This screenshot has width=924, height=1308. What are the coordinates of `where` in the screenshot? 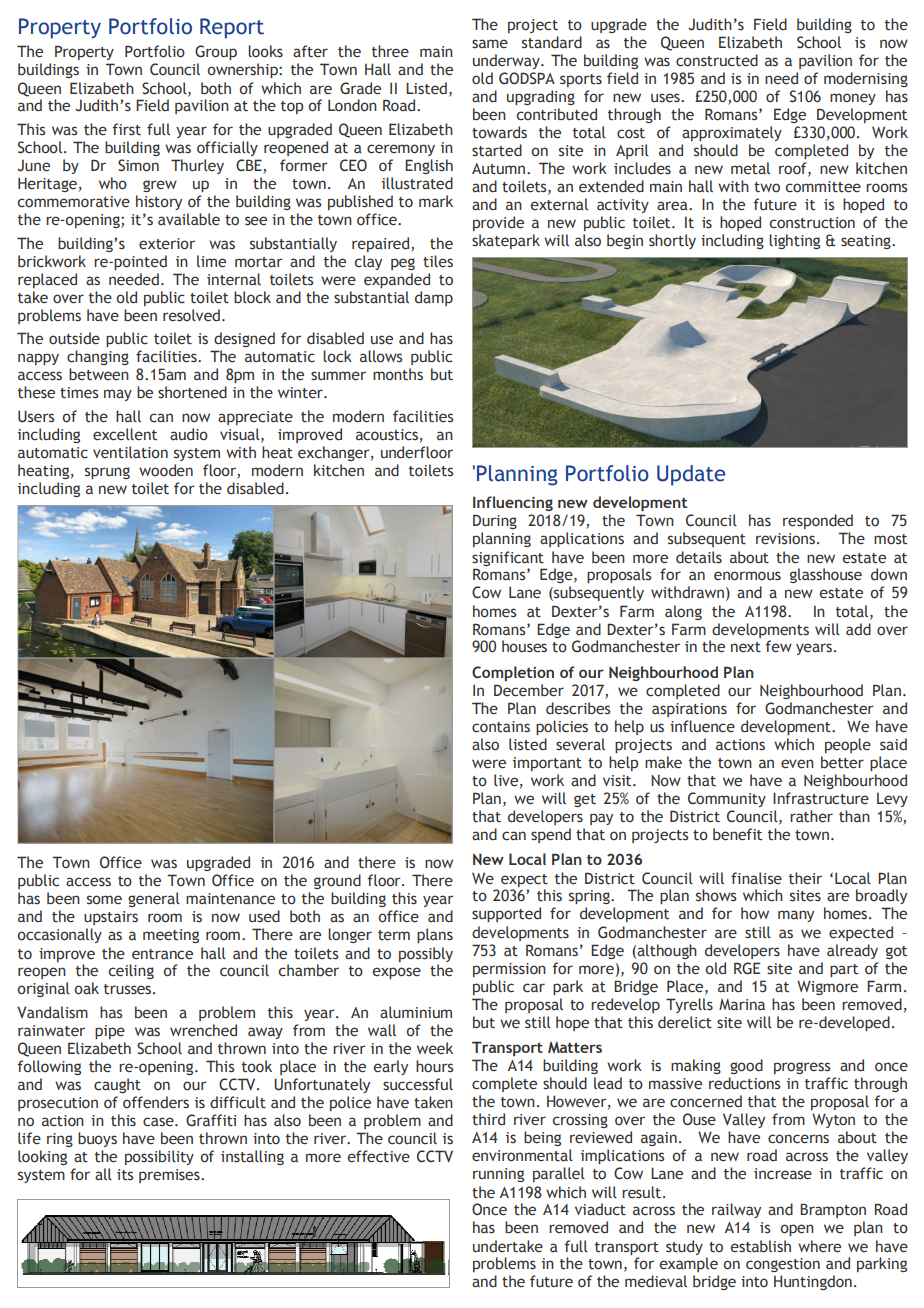 It's located at (819, 1246).
